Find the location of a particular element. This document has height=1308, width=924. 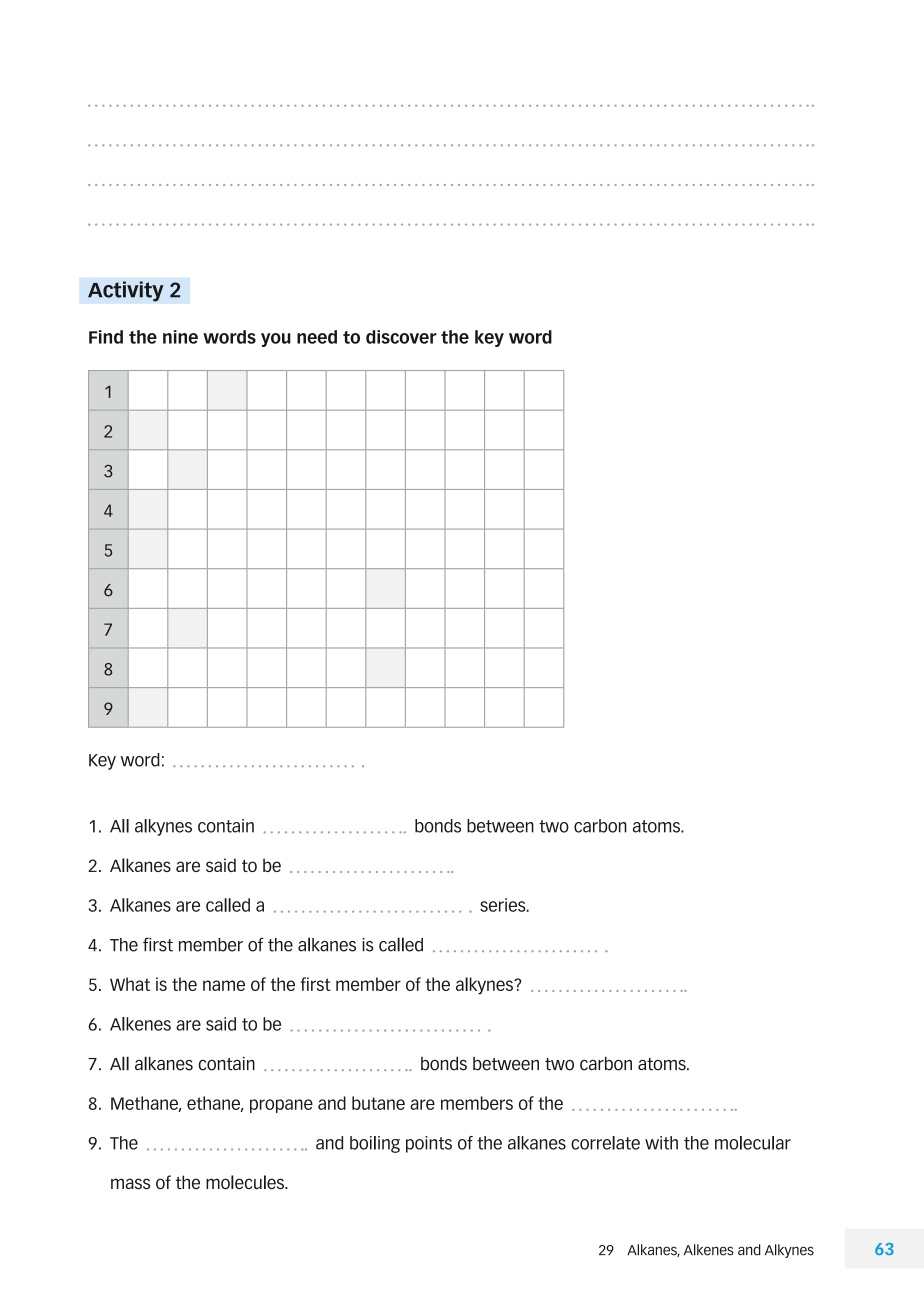

need is located at coordinates (317, 337).
